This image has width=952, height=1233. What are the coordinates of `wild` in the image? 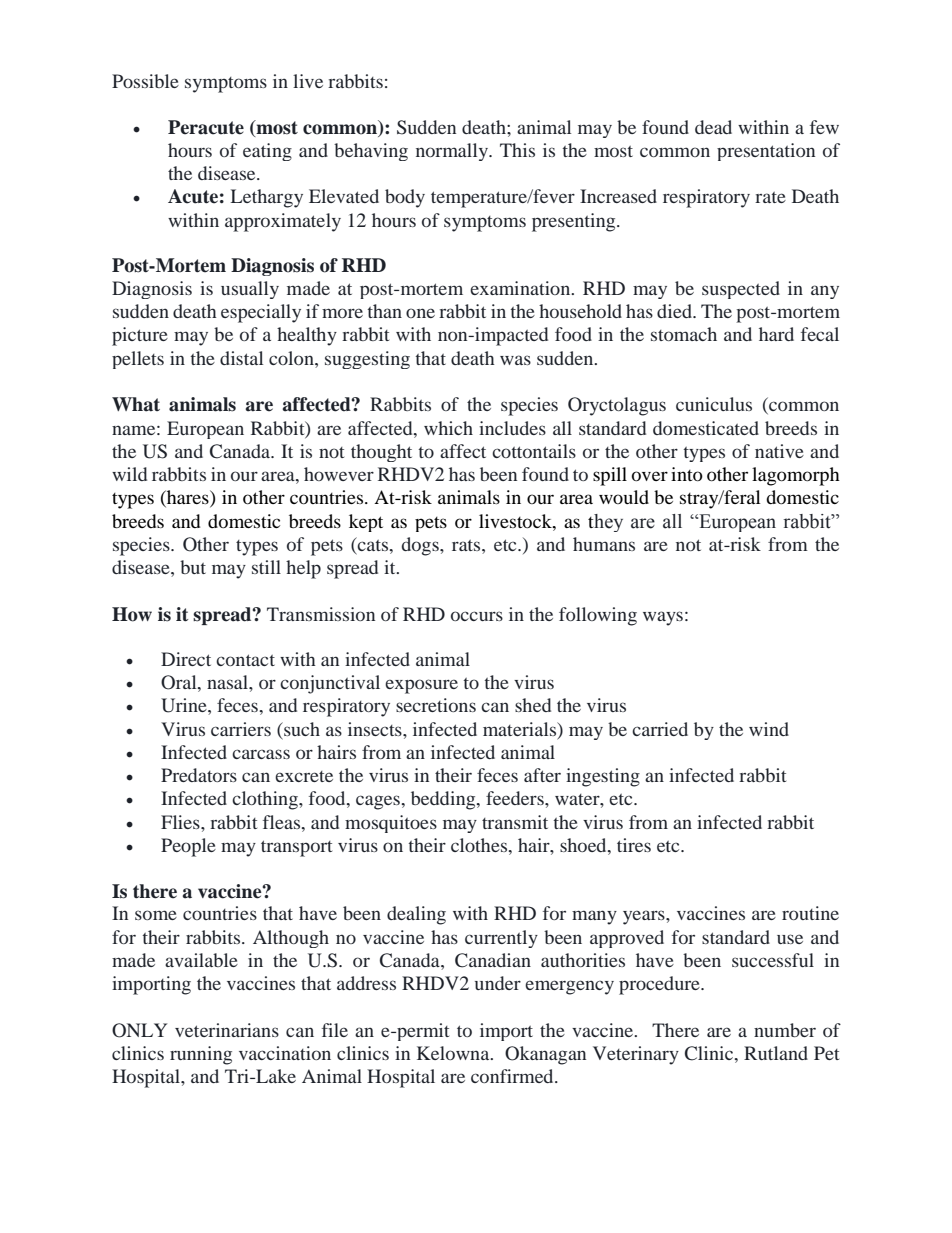 It's located at (129, 474).
